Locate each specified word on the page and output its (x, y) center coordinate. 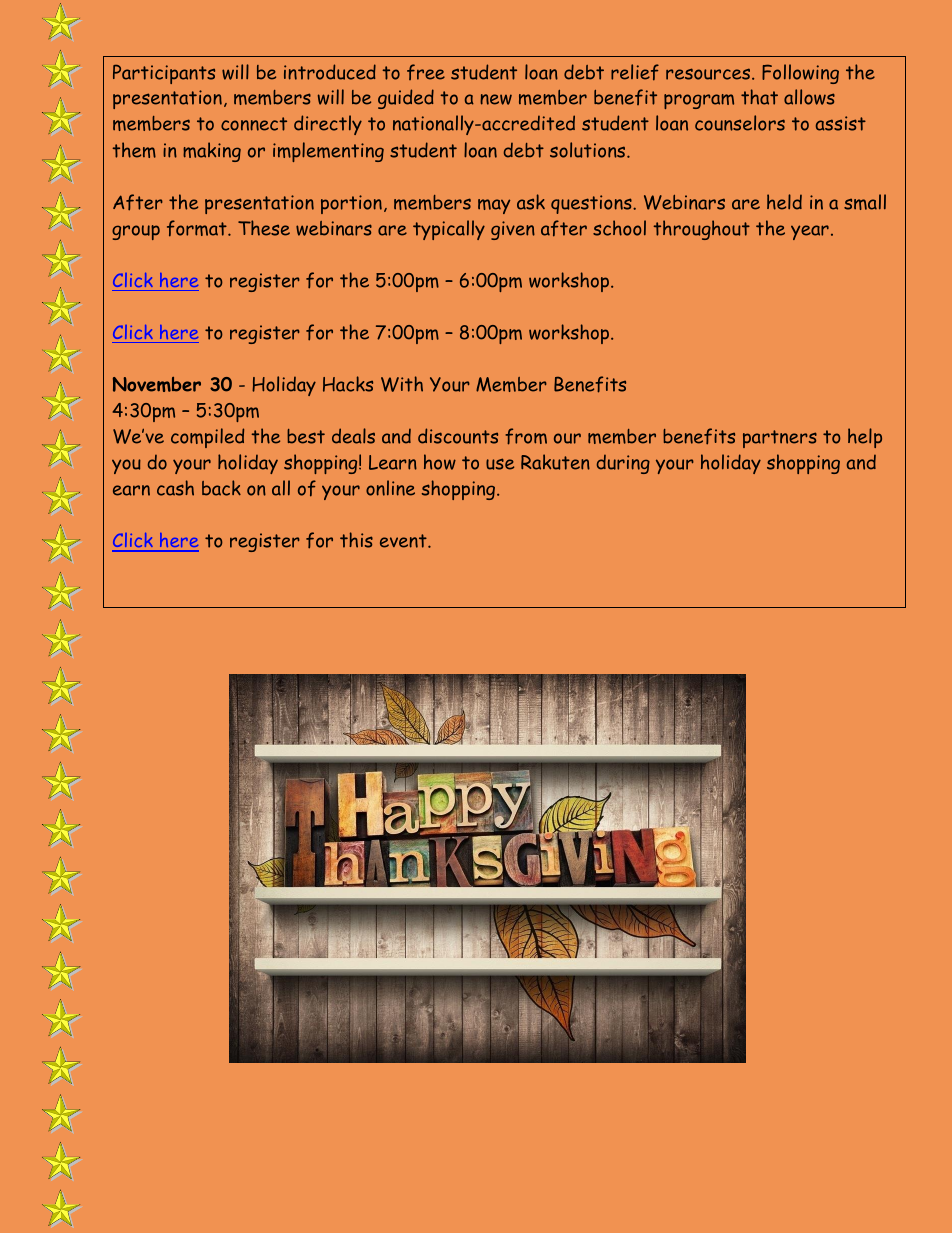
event (404, 541)
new (496, 99)
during (623, 464)
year (810, 232)
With (402, 384)
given (513, 230)
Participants (164, 74)
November (157, 384)
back (221, 488)
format (198, 228)
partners (780, 439)
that (759, 97)
